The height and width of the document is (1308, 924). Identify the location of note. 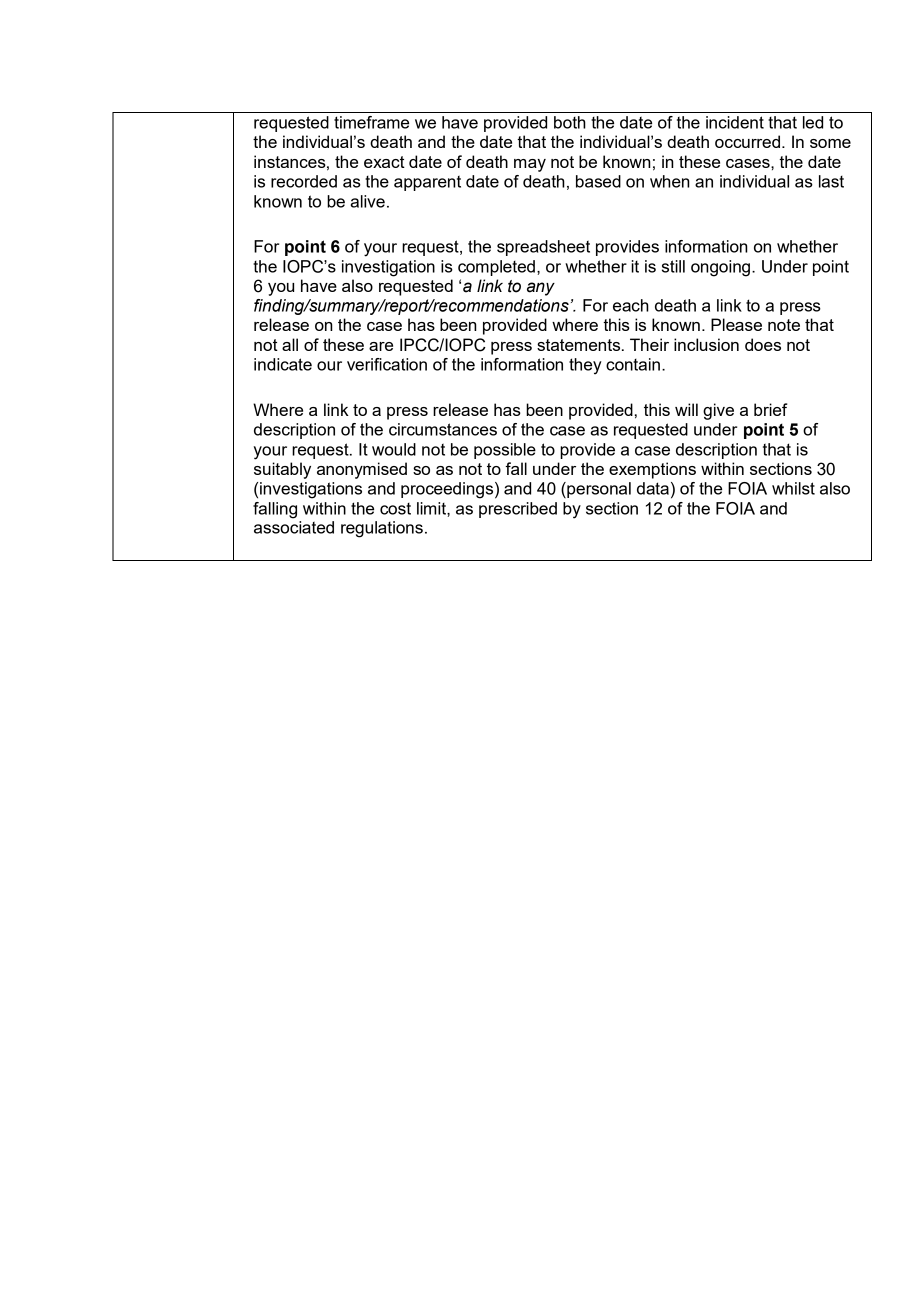
(784, 325).
